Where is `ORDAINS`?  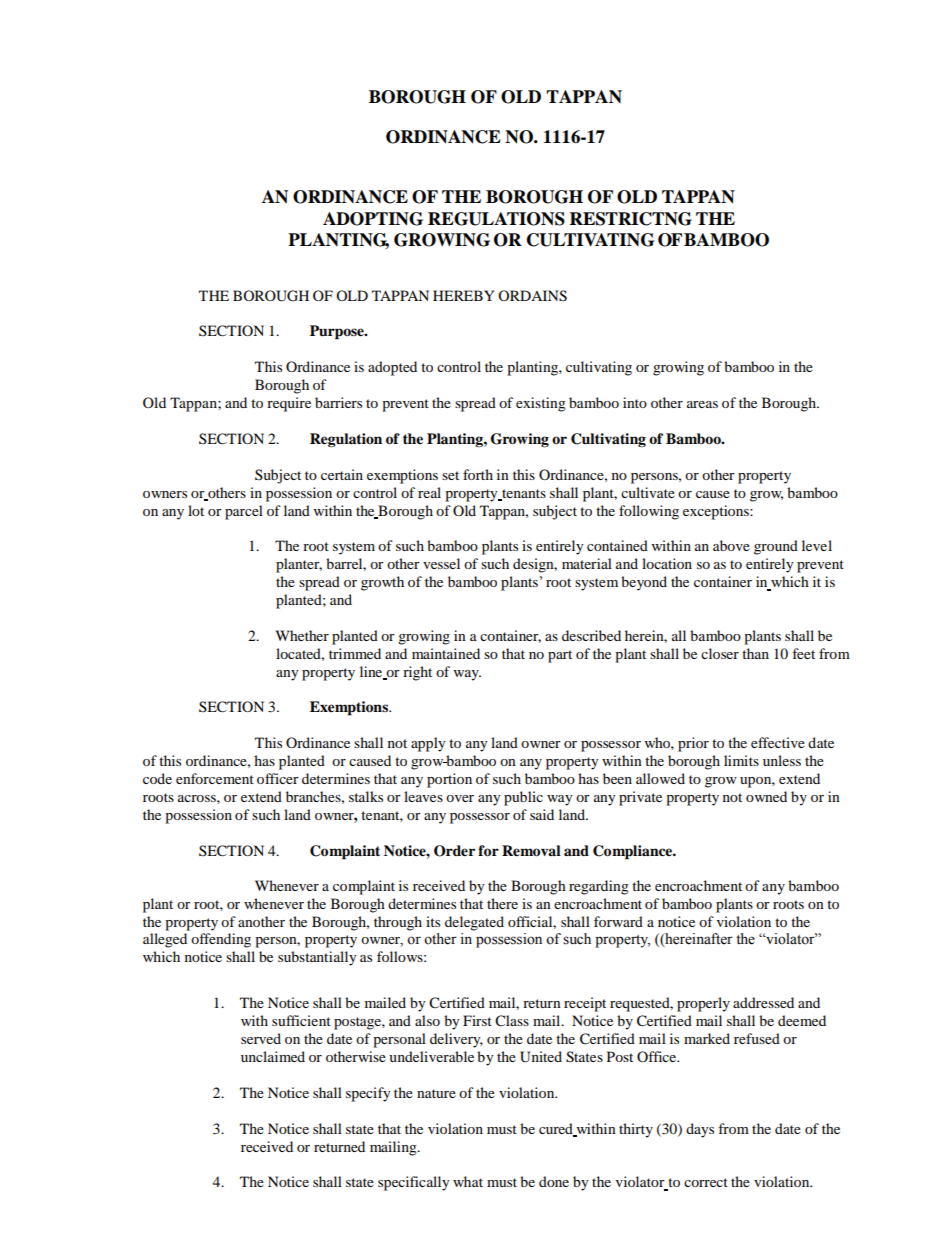
ORDAINS is located at coordinates (532, 296).
